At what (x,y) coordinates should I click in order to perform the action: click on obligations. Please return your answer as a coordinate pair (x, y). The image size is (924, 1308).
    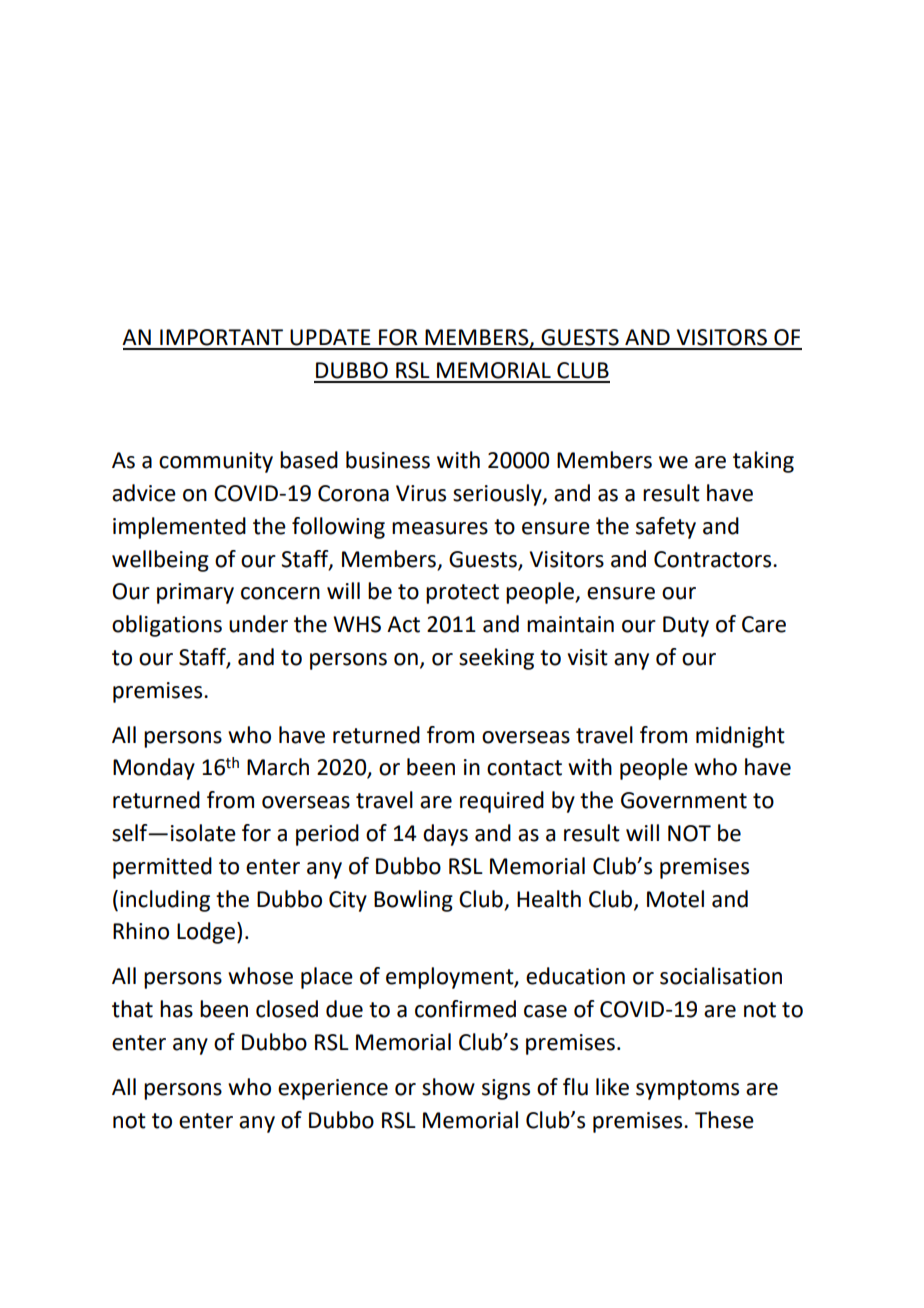
    Looking at the image, I should click on (167, 626).
